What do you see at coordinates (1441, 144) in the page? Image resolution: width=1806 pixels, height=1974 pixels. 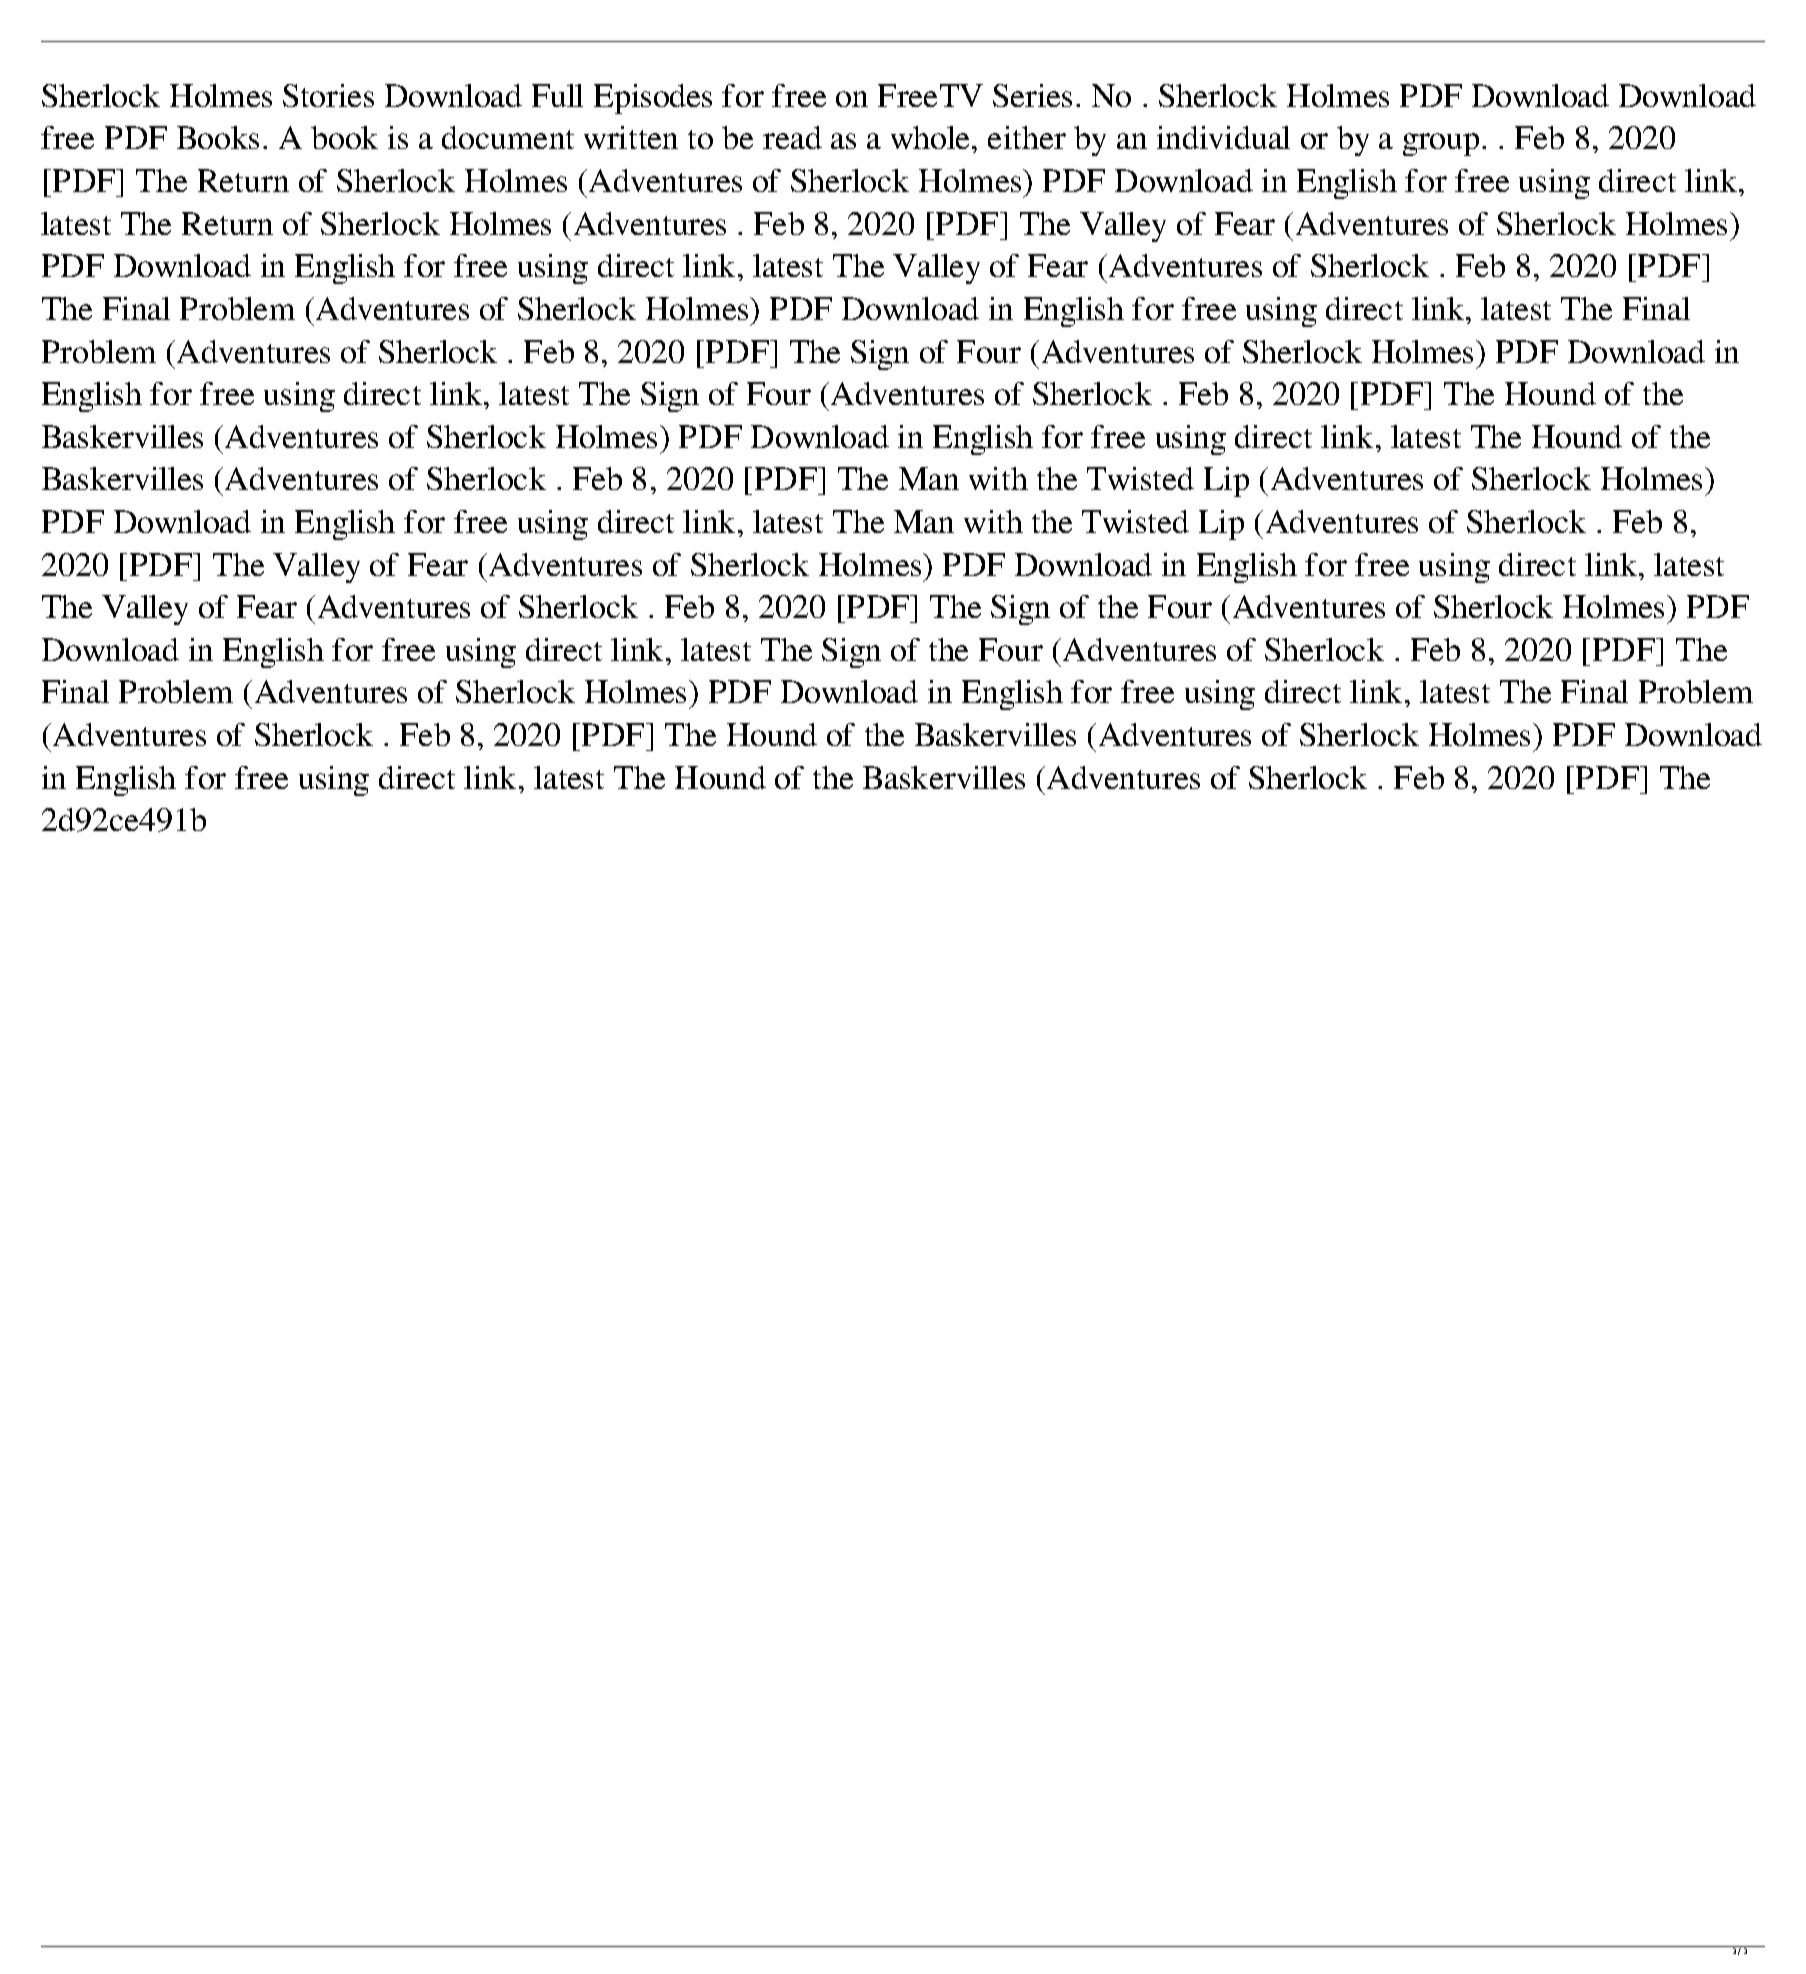 I see `group` at bounding box center [1441, 144].
